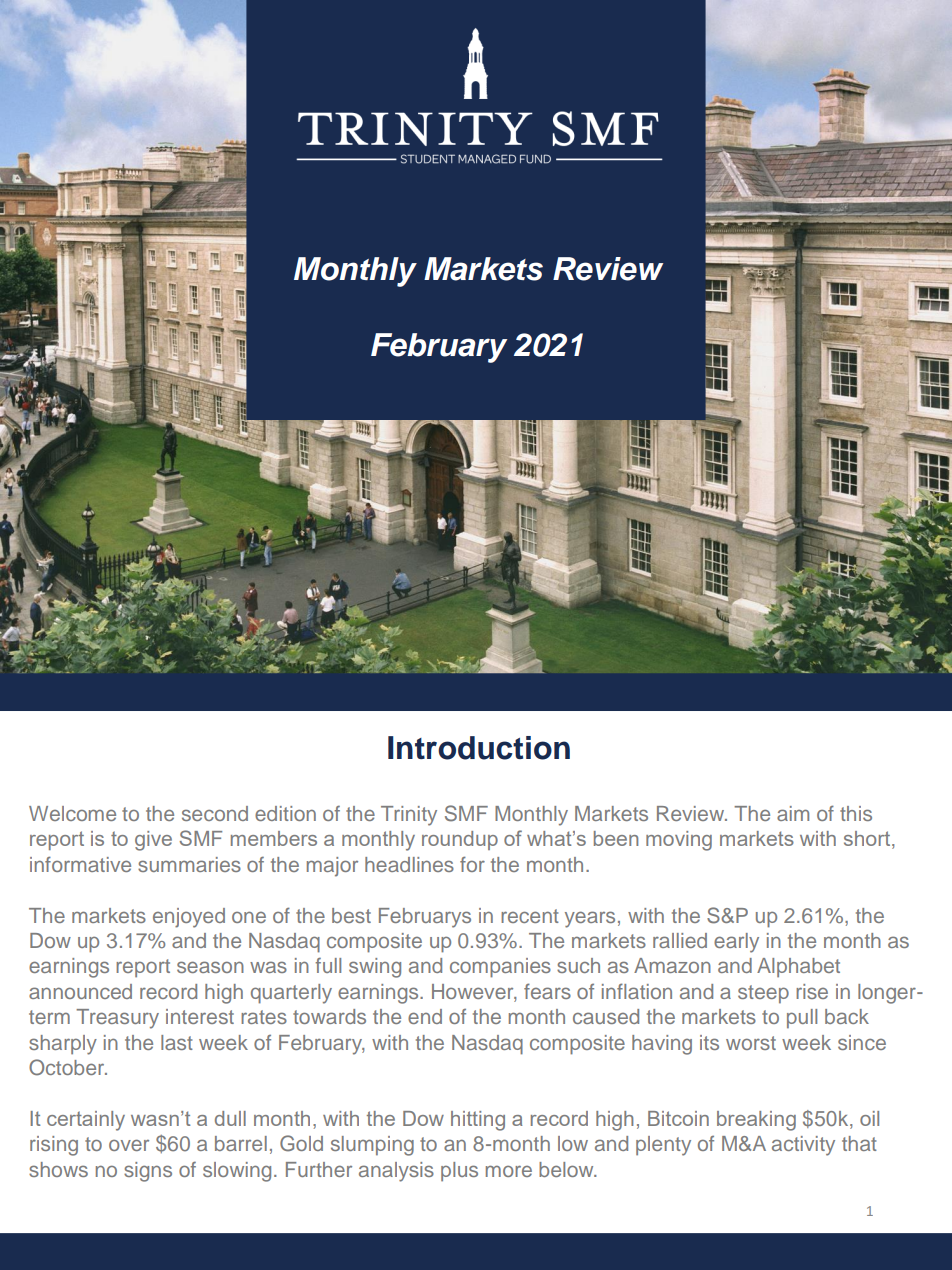 The height and width of the screenshot is (1270, 952). I want to click on Alphabet, so click(798, 968).
